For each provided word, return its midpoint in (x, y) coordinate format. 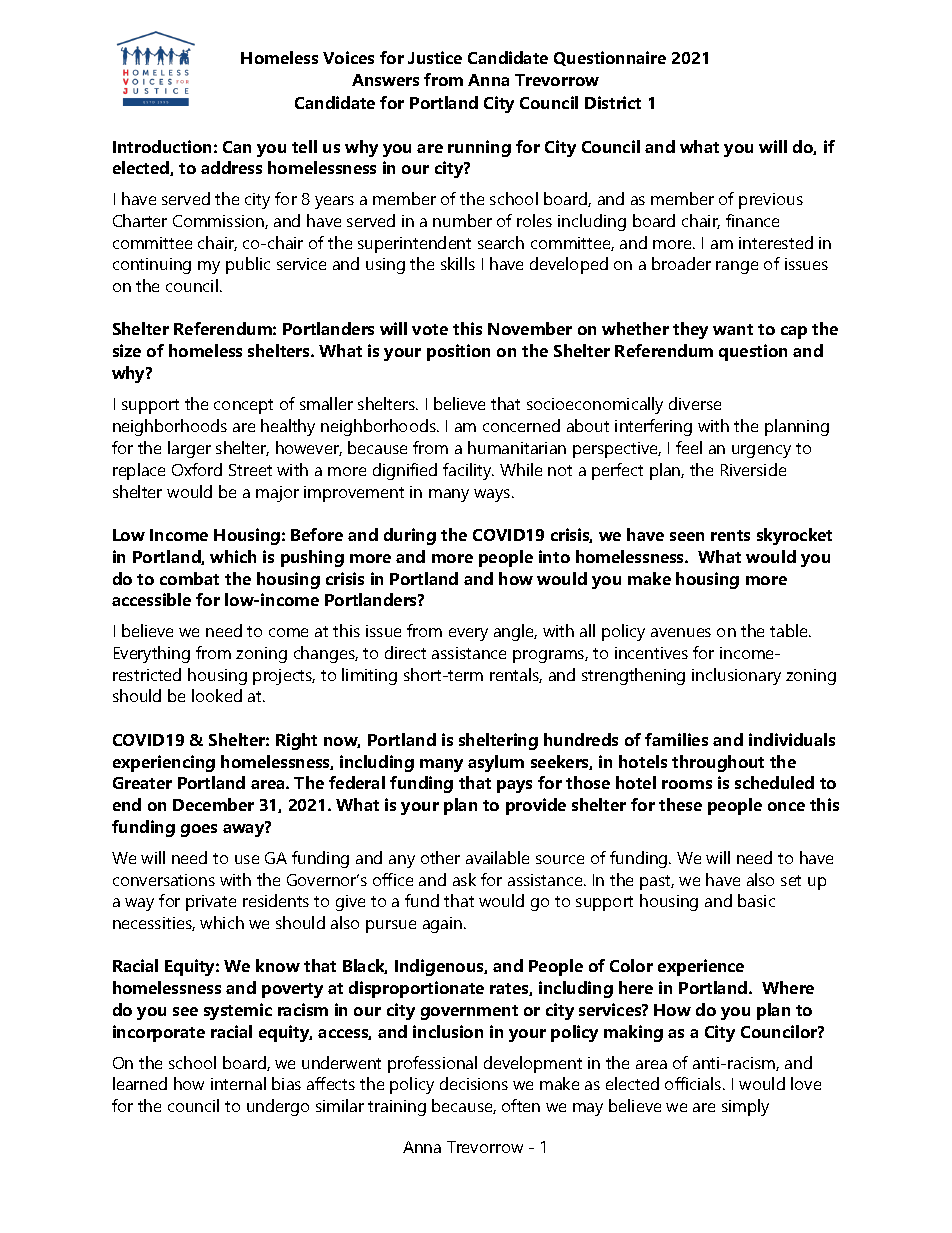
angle (515, 632)
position (458, 352)
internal (238, 1083)
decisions (474, 1083)
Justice (435, 57)
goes (199, 830)
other (440, 857)
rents (730, 535)
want (733, 329)
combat (189, 578)
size (127, 350)
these (680, 804)
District (613, 102)
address (231, 167)
